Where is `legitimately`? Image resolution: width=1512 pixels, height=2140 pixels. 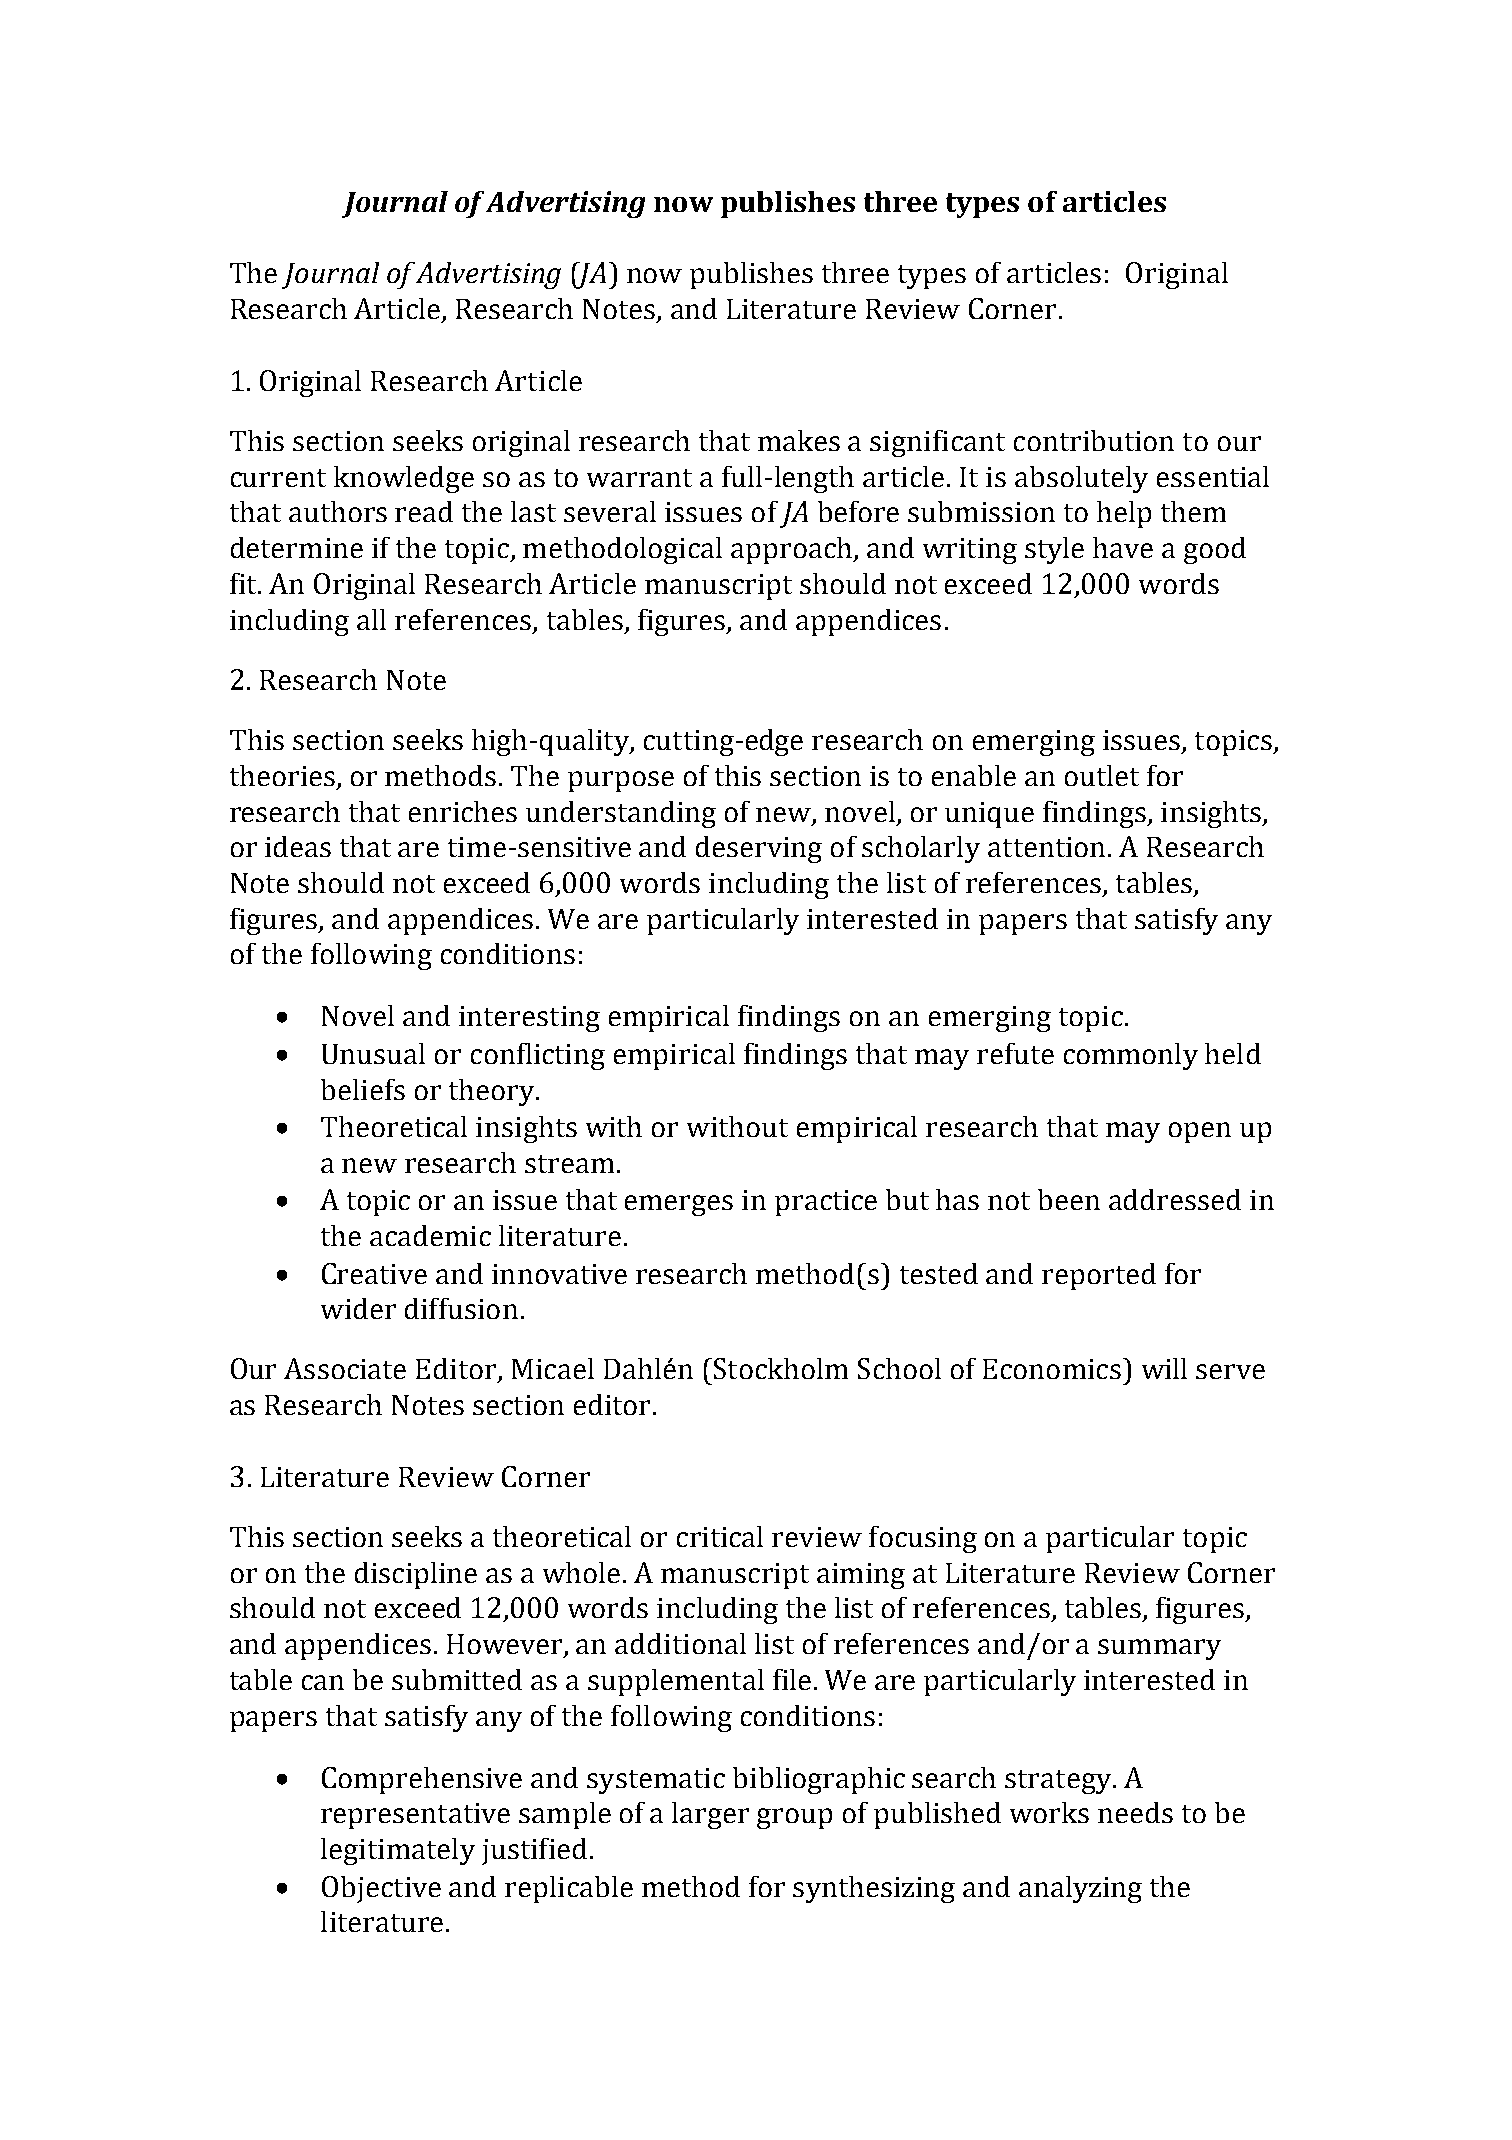 legitimately is located at coordinates (398, 1851).
